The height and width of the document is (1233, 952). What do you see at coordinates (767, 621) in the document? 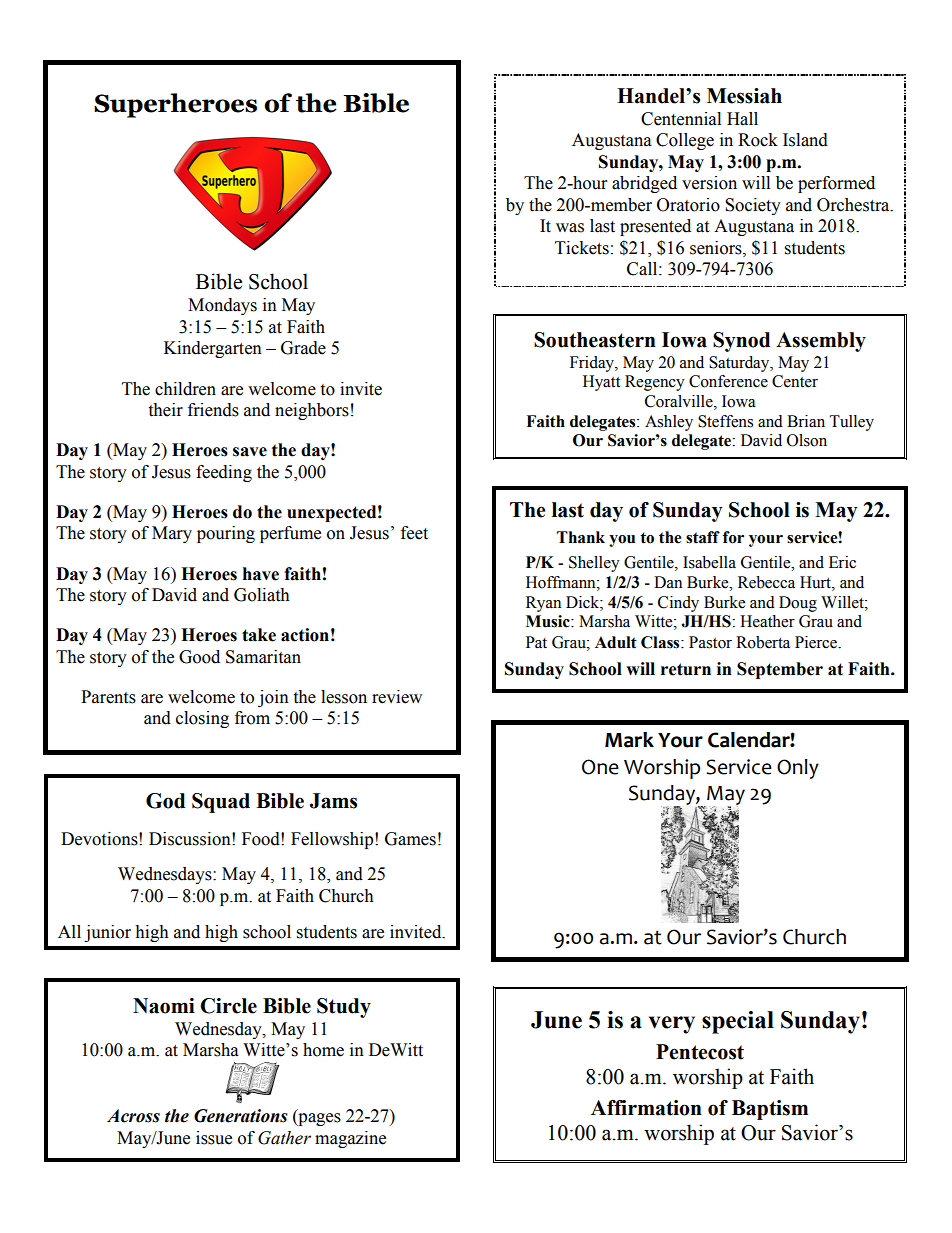
I see `Heather` at bounding box center [767, 621].
